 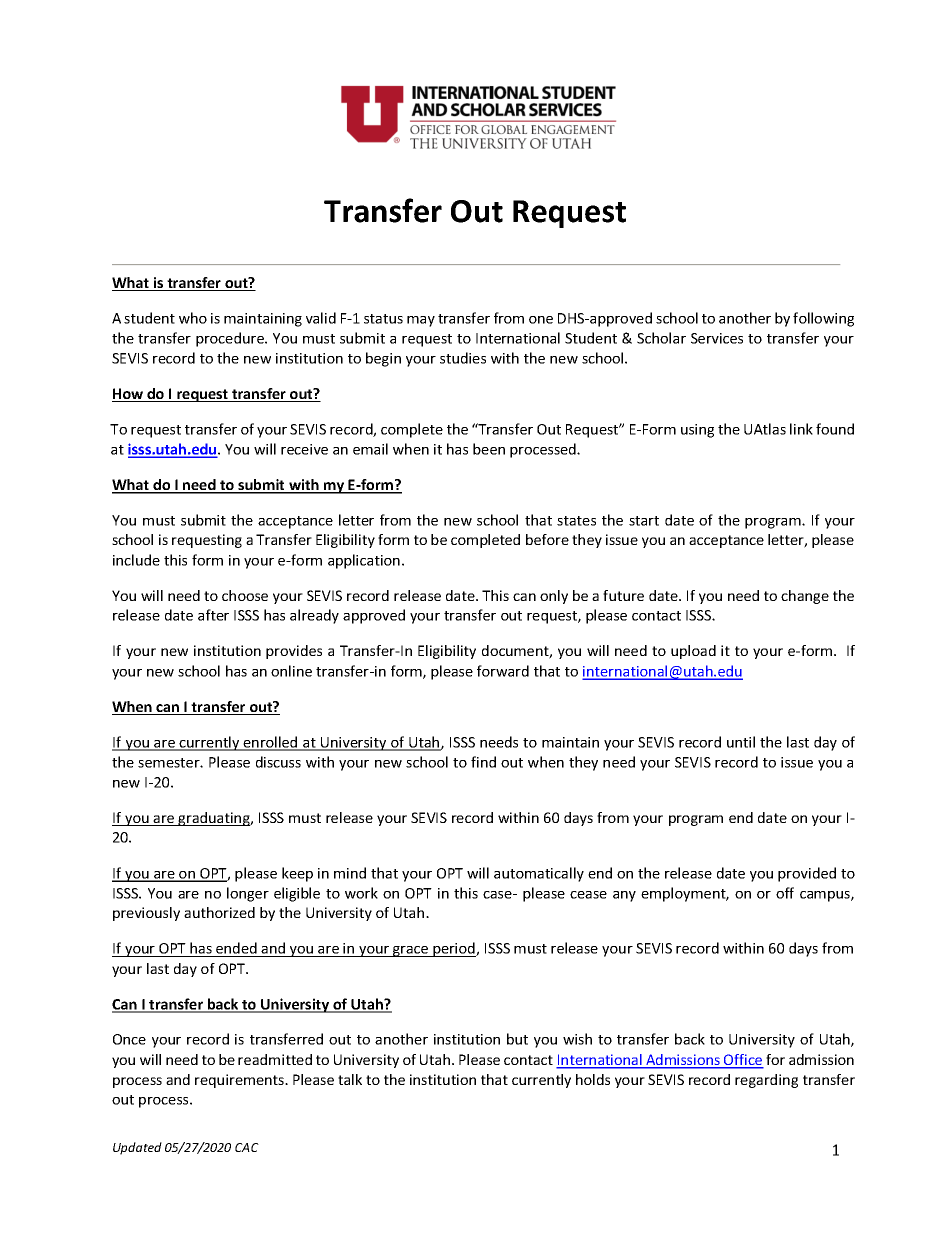 What do you see at coordinates (454, 949) in the document?
I see `period` at bounding box center [454, 949].
